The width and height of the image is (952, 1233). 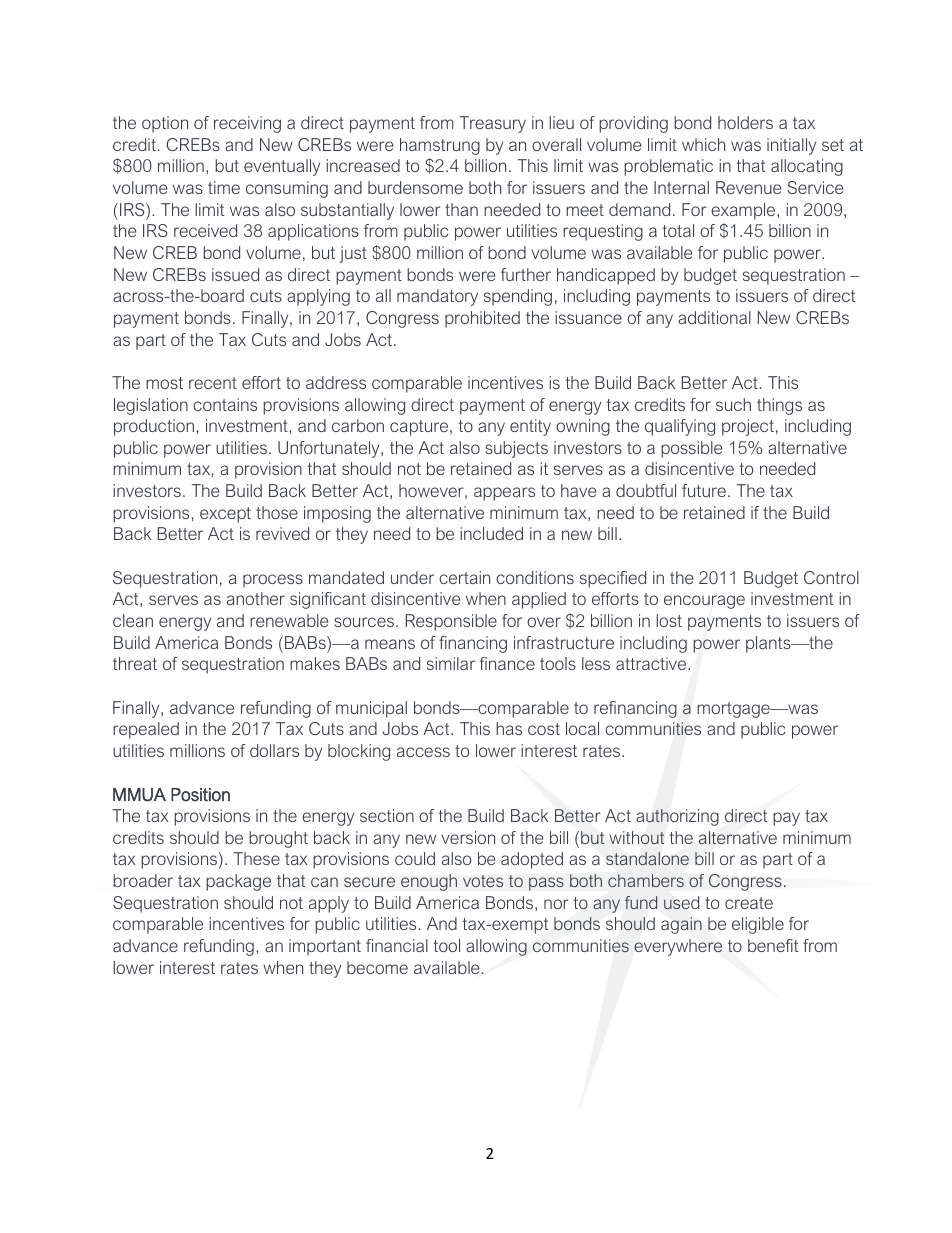 What do you see at coordinates (238, 882) in the image?
I see `package` at bounding box center [238, 882].
